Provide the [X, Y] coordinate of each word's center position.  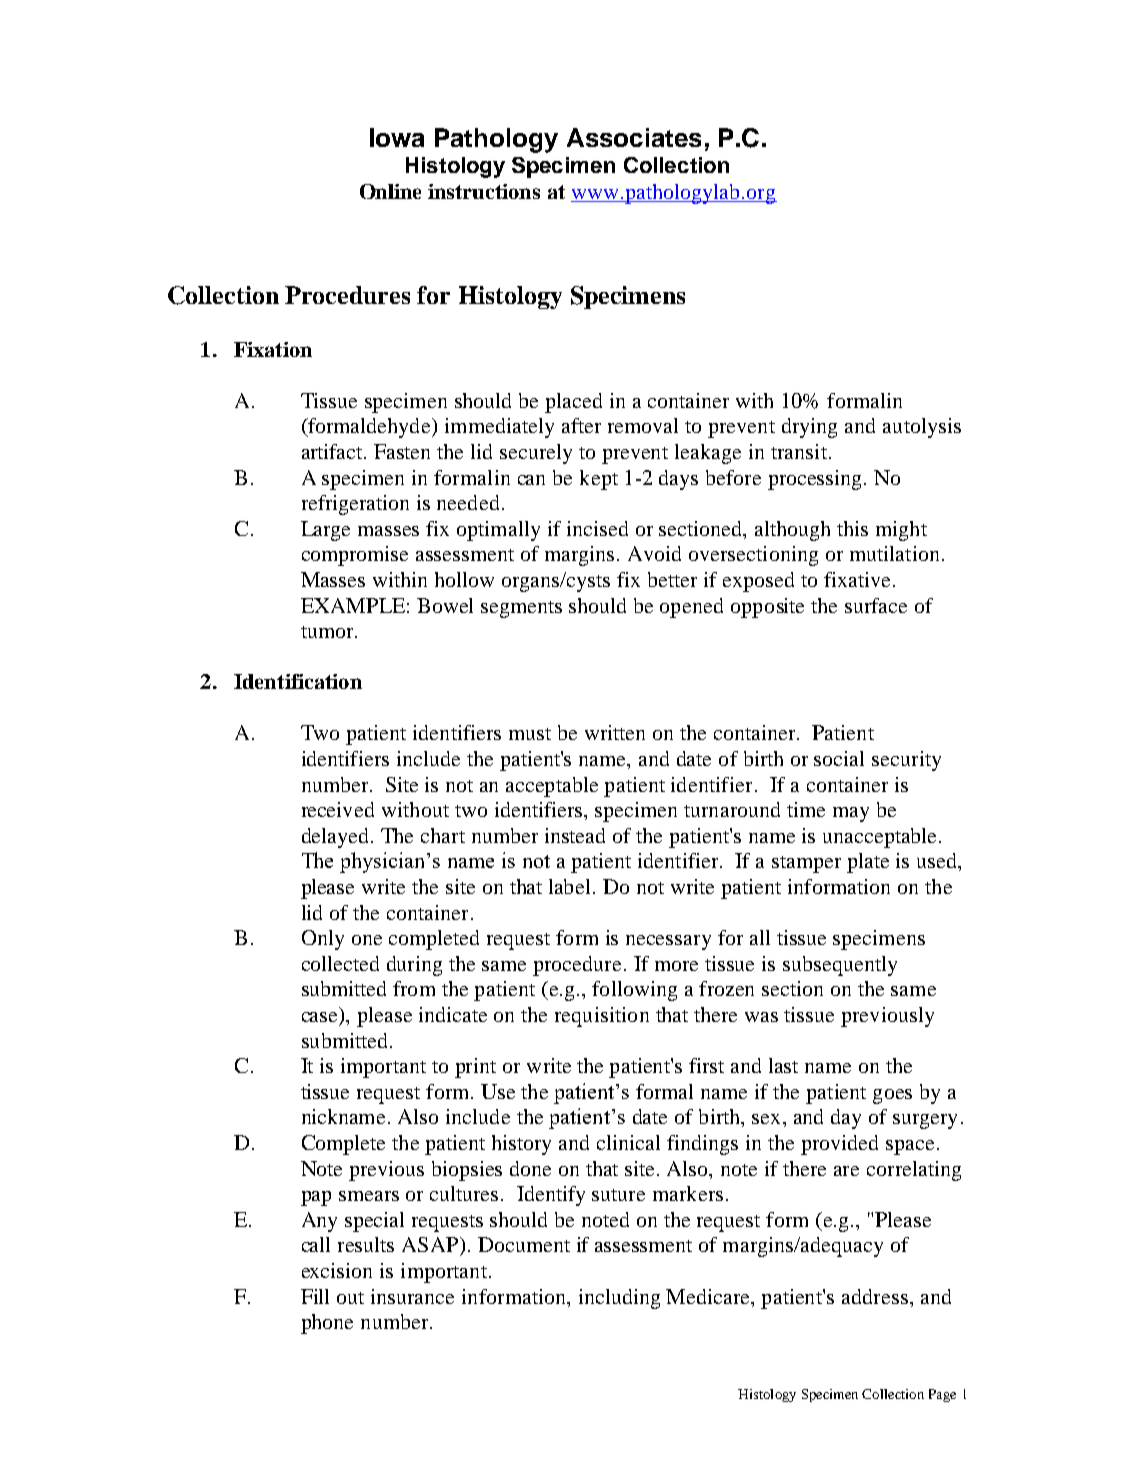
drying [809, 428]
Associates [634, 137]
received [338, 809]
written [615, 732]
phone [327, 1324]
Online [390, 191]
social [839, 758]
